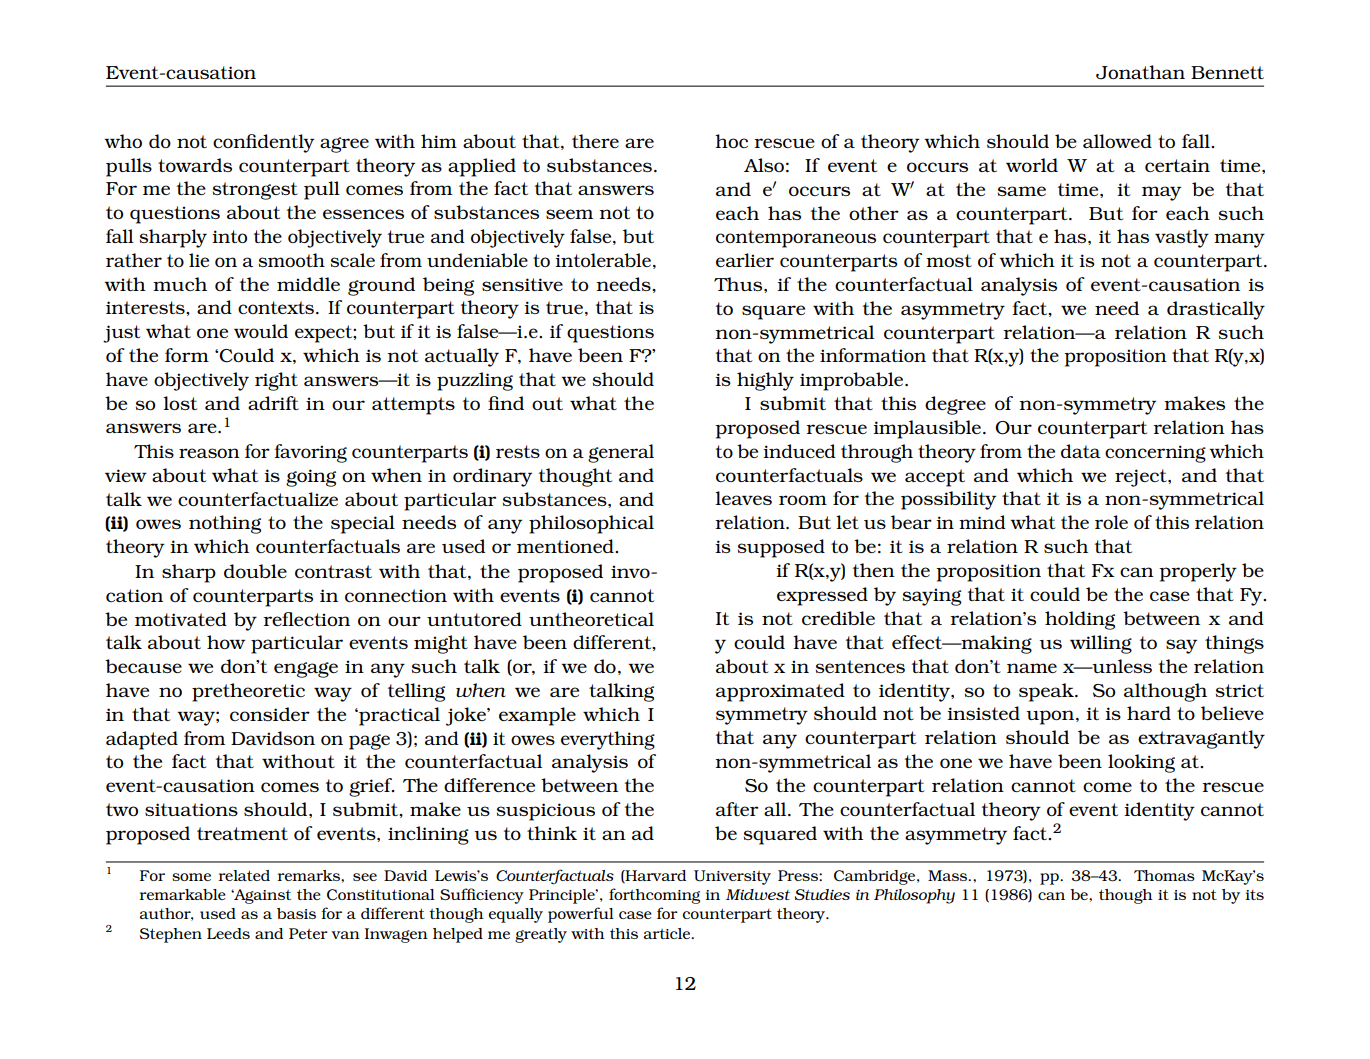 The width and height of the screenshot is (1370, 1059). Describe the element at coordinates (731, 141) in the screenshot. I see `hoc` at that location.
